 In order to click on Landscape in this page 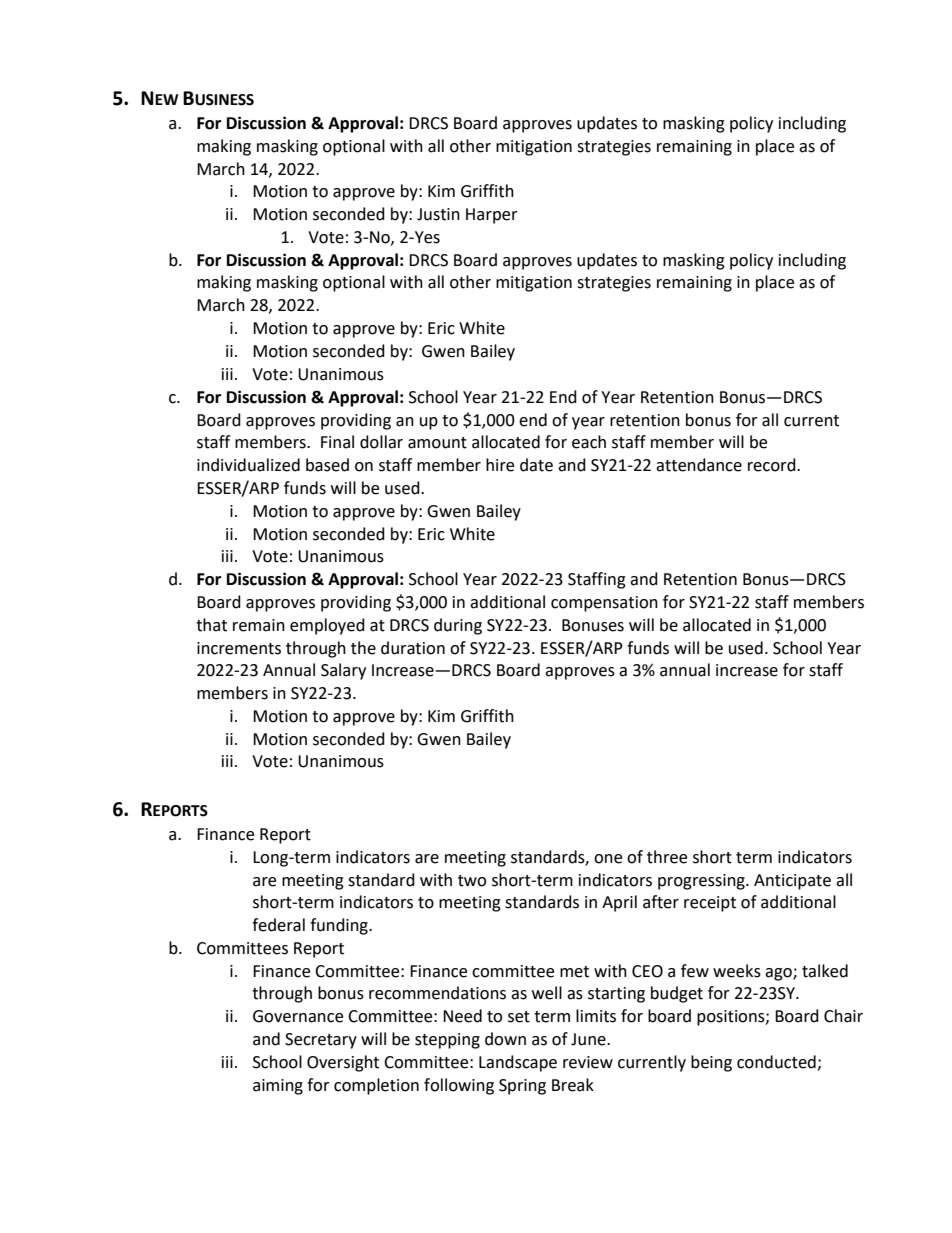, I will do `click(518, 1063)`.
